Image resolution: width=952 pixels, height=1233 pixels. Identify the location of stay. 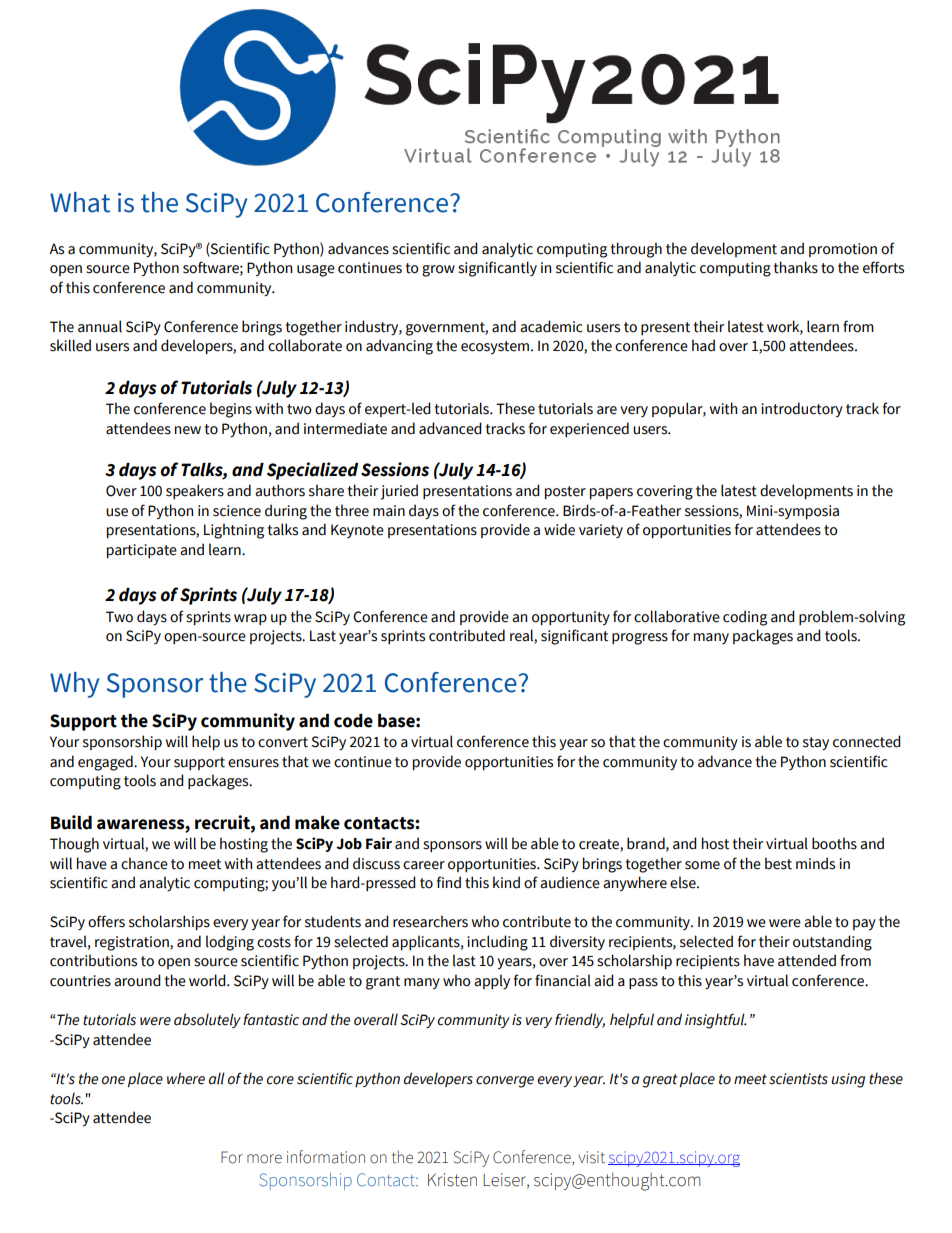
(816, 743).
